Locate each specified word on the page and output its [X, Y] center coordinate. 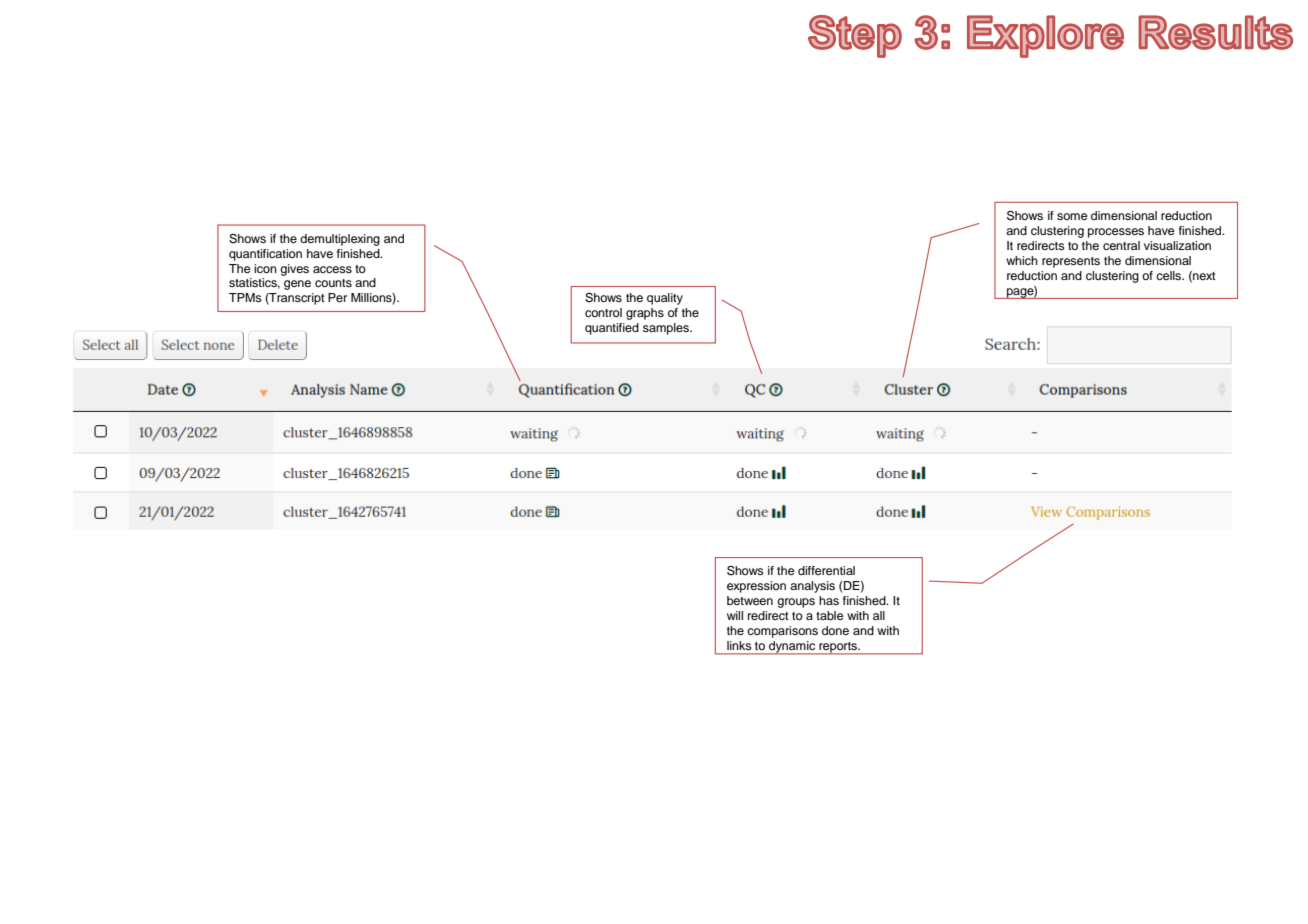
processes [1116, 233]
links [739, 645]
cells [1170, 275]
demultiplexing [340, 240]
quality [665, 299]
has [829, 600]
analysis [812, 587]
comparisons [782, 632]
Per [337, 297]
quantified [612, 329]
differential [826, 570]
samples [667, 329]
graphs [645, 314]
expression [756, 587]
